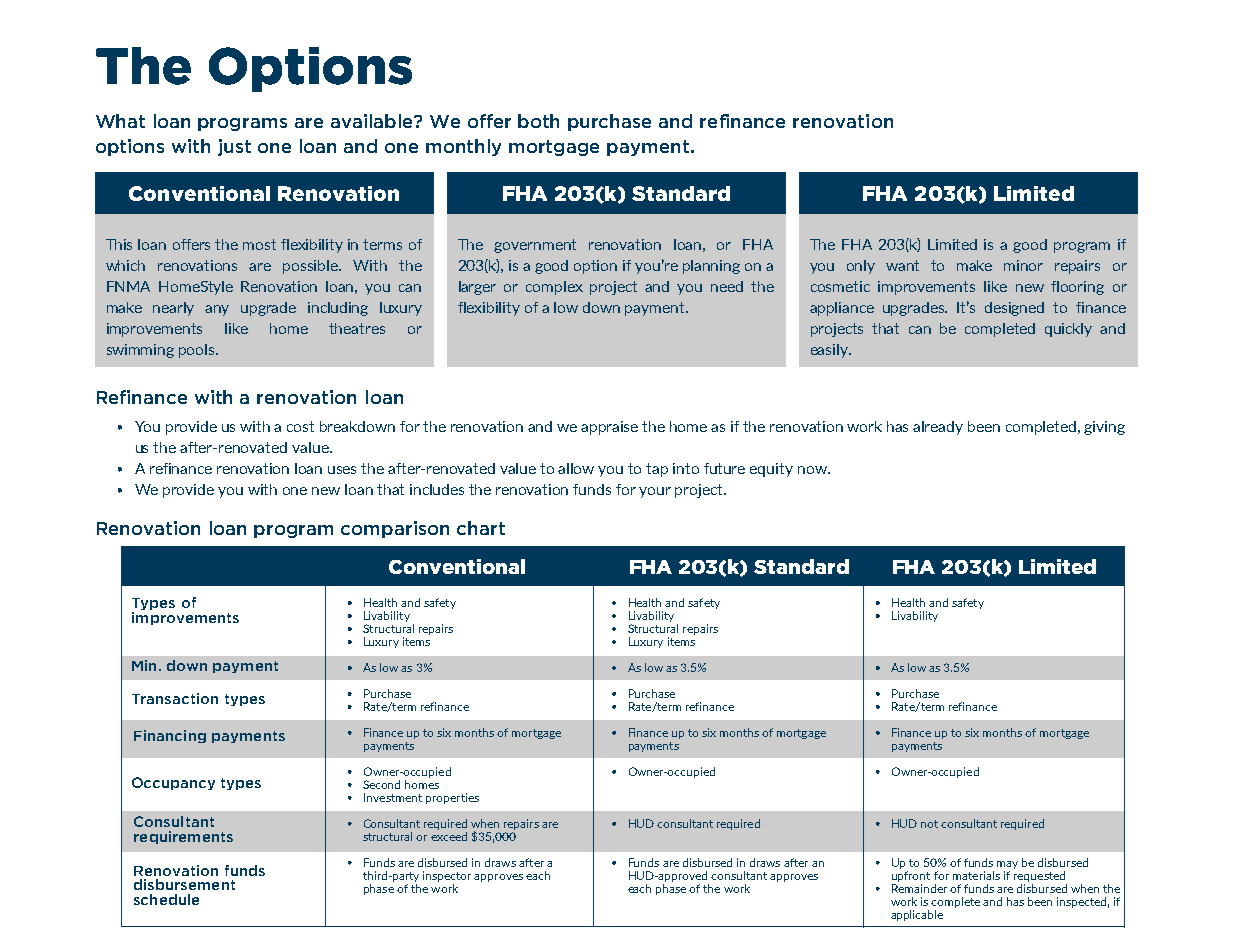 Image resolution: width=1233 pixels, height=952 pixels. Describe the element at coordinates (300, 426) in the image. I see `cost` at that location.
